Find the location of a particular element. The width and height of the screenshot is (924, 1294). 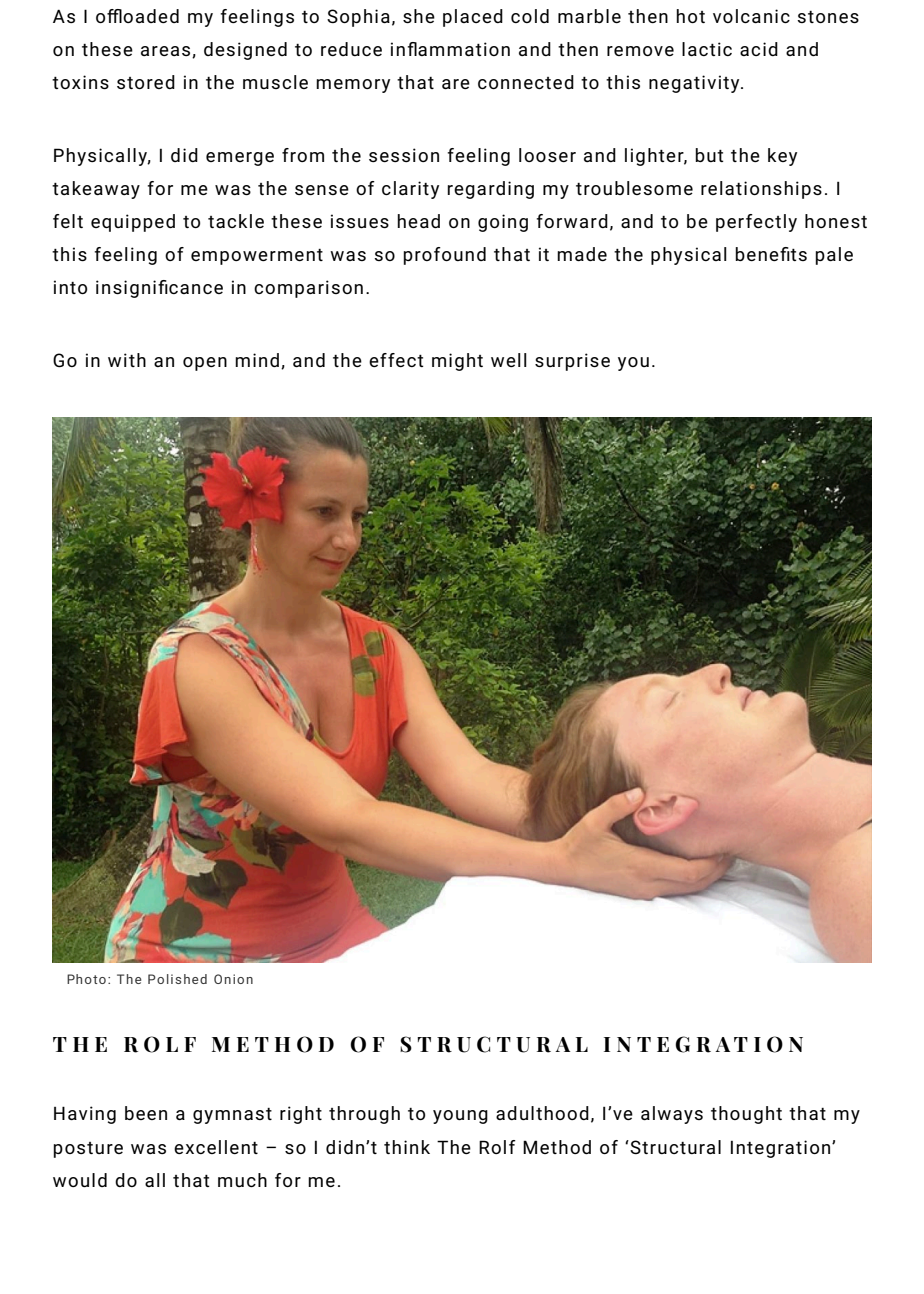

been is located at coordinates (146, 1113).
